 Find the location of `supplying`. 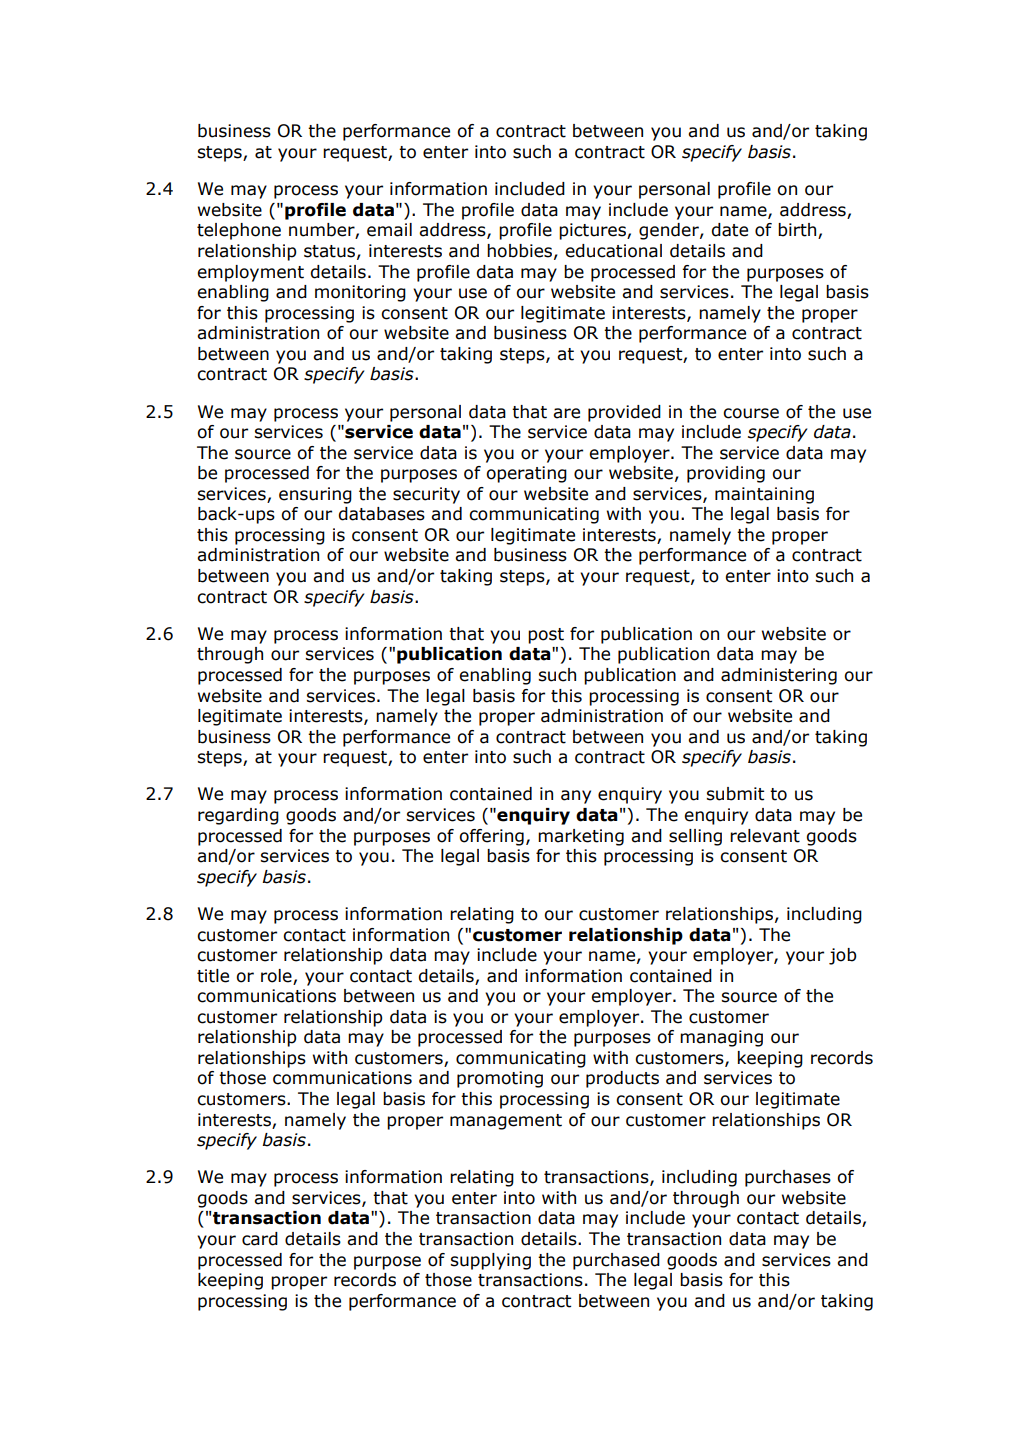

supplying is located at coordinates (490, 1261).
